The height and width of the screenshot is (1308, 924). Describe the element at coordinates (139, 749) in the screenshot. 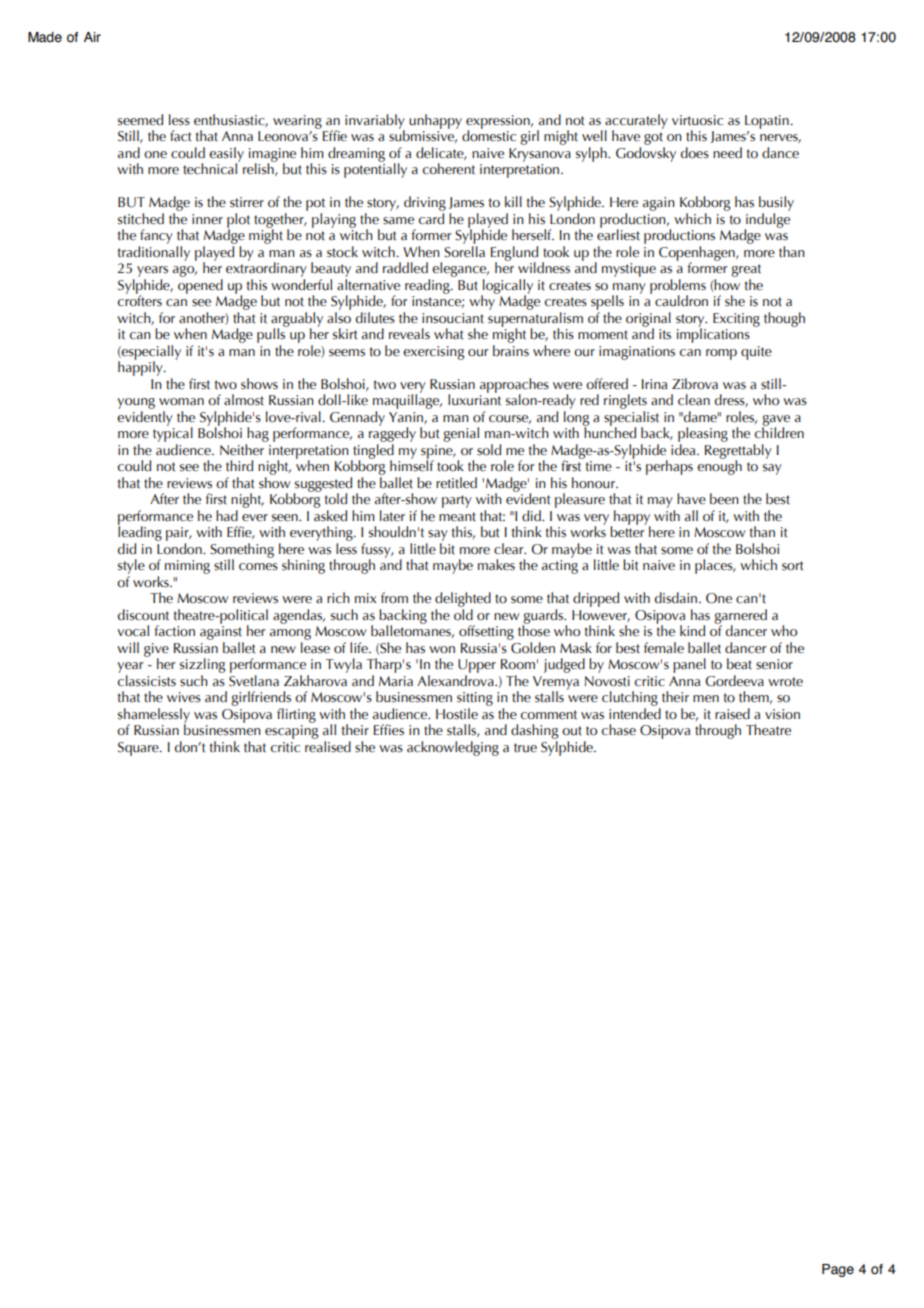

I see `Square` at that location.
